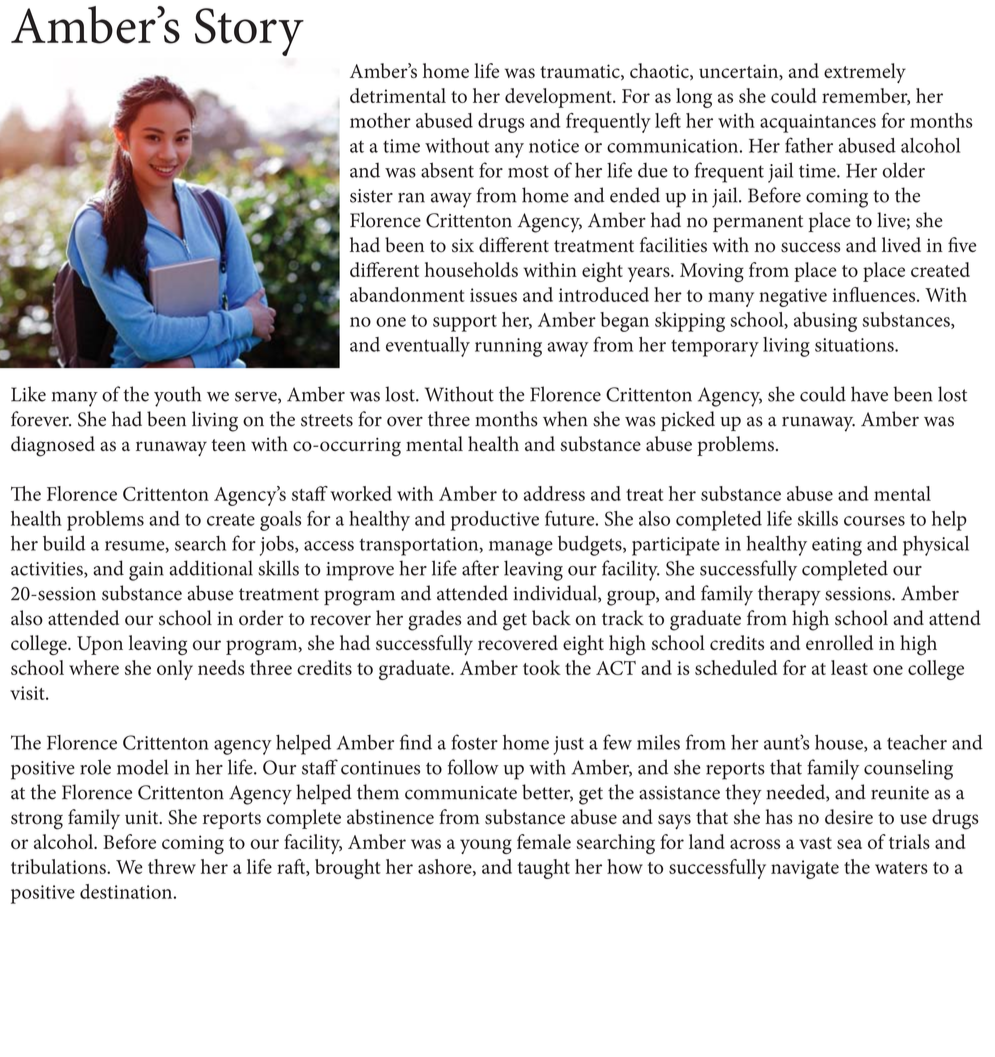 This page has width=995, height=1057. What do you see at coordinates (554, 493) in the page?
I see `address` at bounding box center [554, 493].
